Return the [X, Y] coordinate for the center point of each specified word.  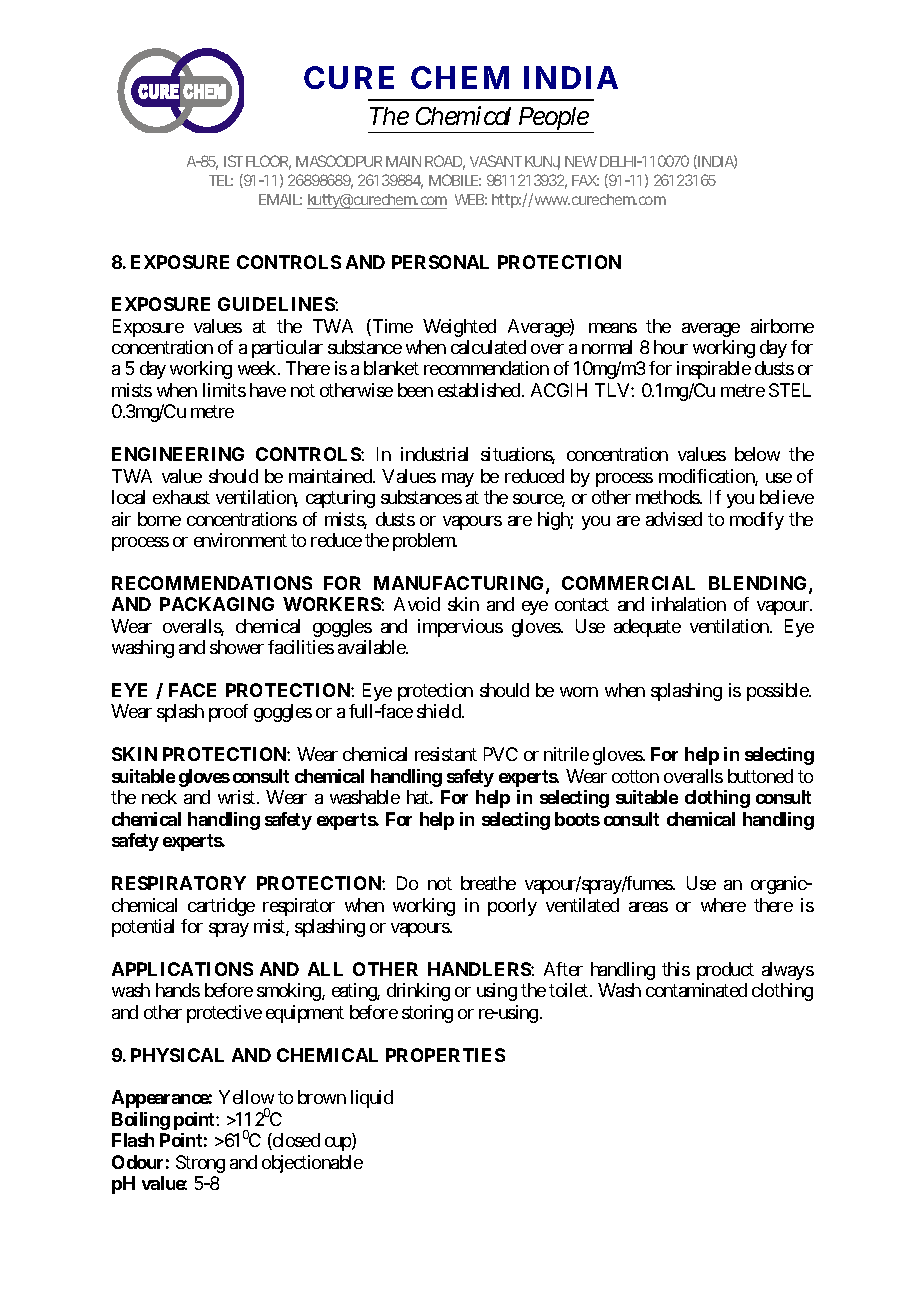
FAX [584, 180]
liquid [372, 1099]
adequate [647, 628]
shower [237, 647]
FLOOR [267, 161]
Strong [200, 1164]
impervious [460, 628]
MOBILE [453, 180]
